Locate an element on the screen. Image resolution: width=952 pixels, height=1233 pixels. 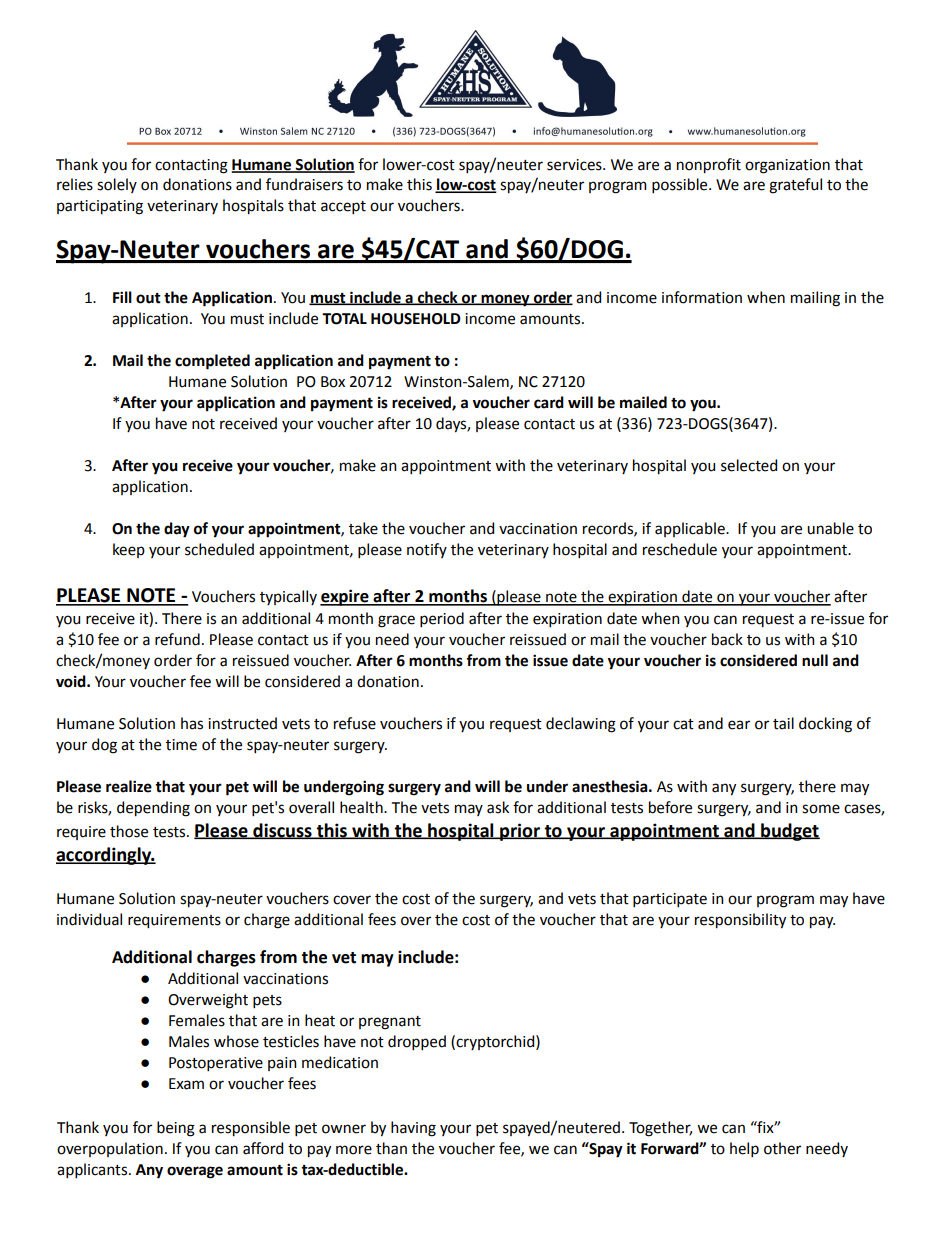
being is located at coordinates (176, 1129).
